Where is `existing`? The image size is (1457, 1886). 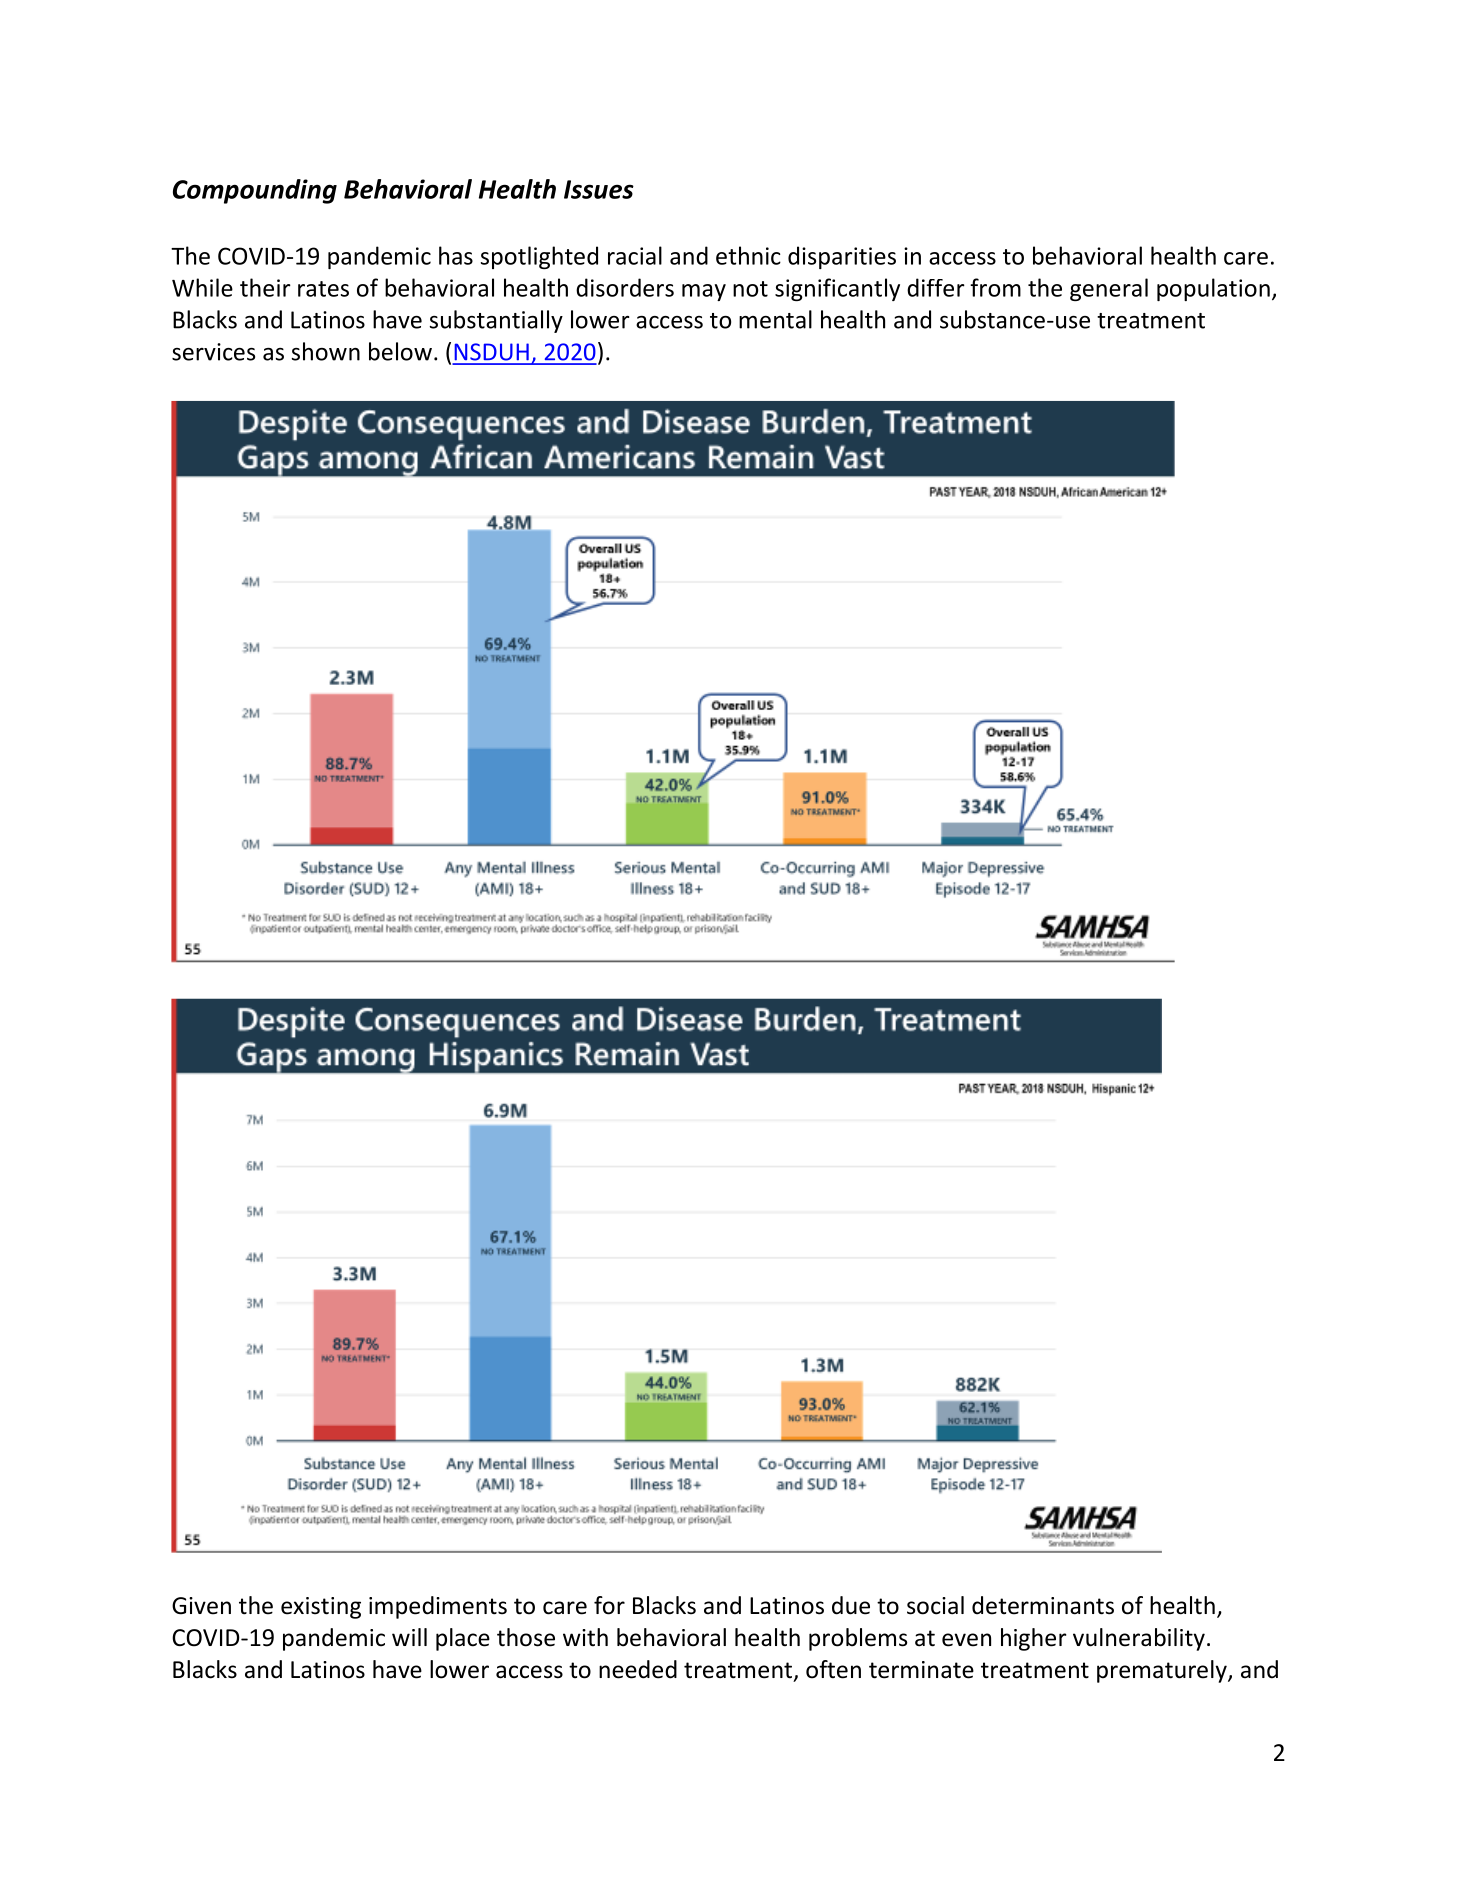
existing is located at coordinates (321, 1608).
